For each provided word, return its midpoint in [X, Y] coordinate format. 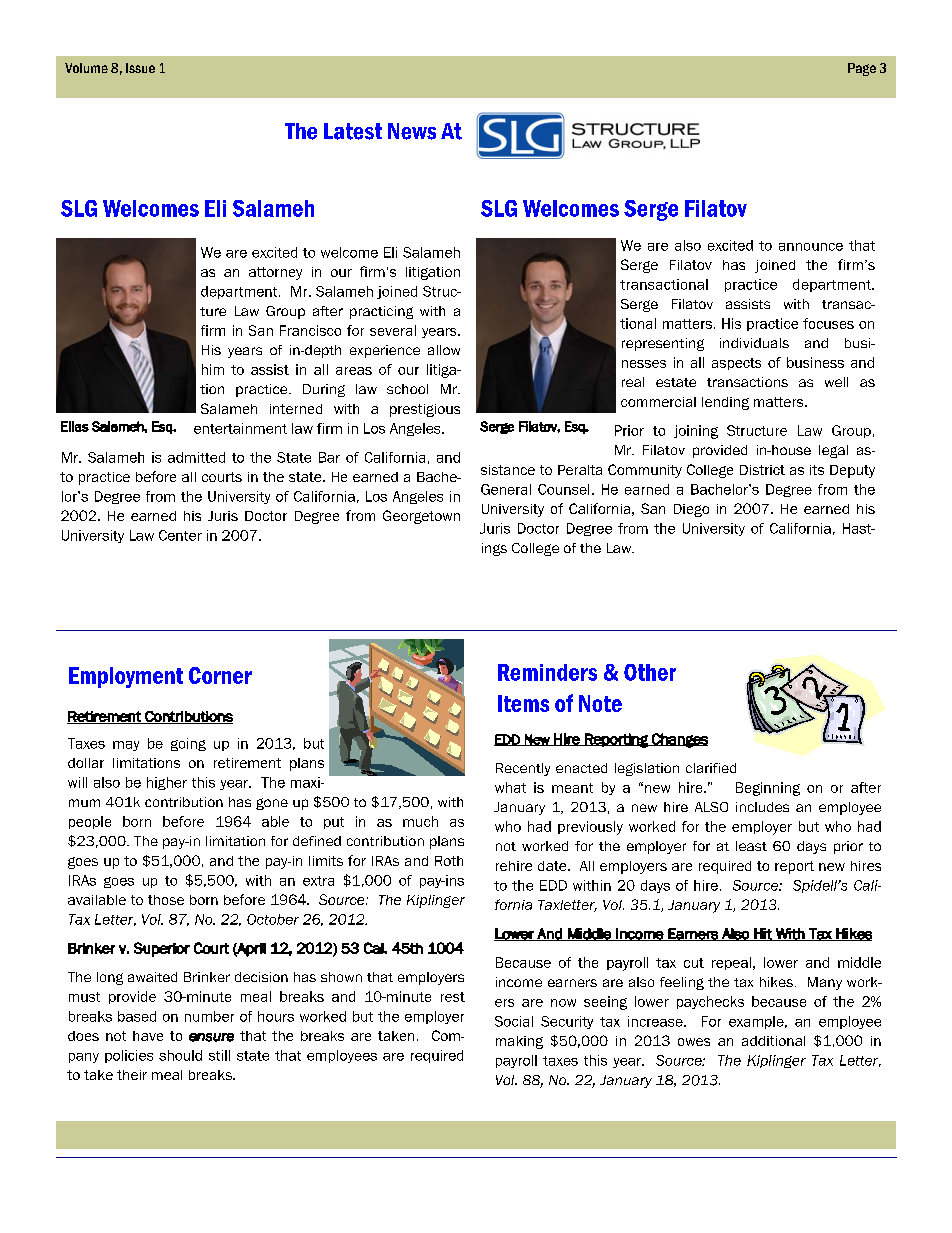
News [412, 131]
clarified [711, 768]
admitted [196, 457]
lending [725, 403]
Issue [140, 68]
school [407, 389]
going [188, 744]
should [180, 1055]
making [519, 1042]
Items [523, 703]
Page [862, 69]
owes [694, 1042]
